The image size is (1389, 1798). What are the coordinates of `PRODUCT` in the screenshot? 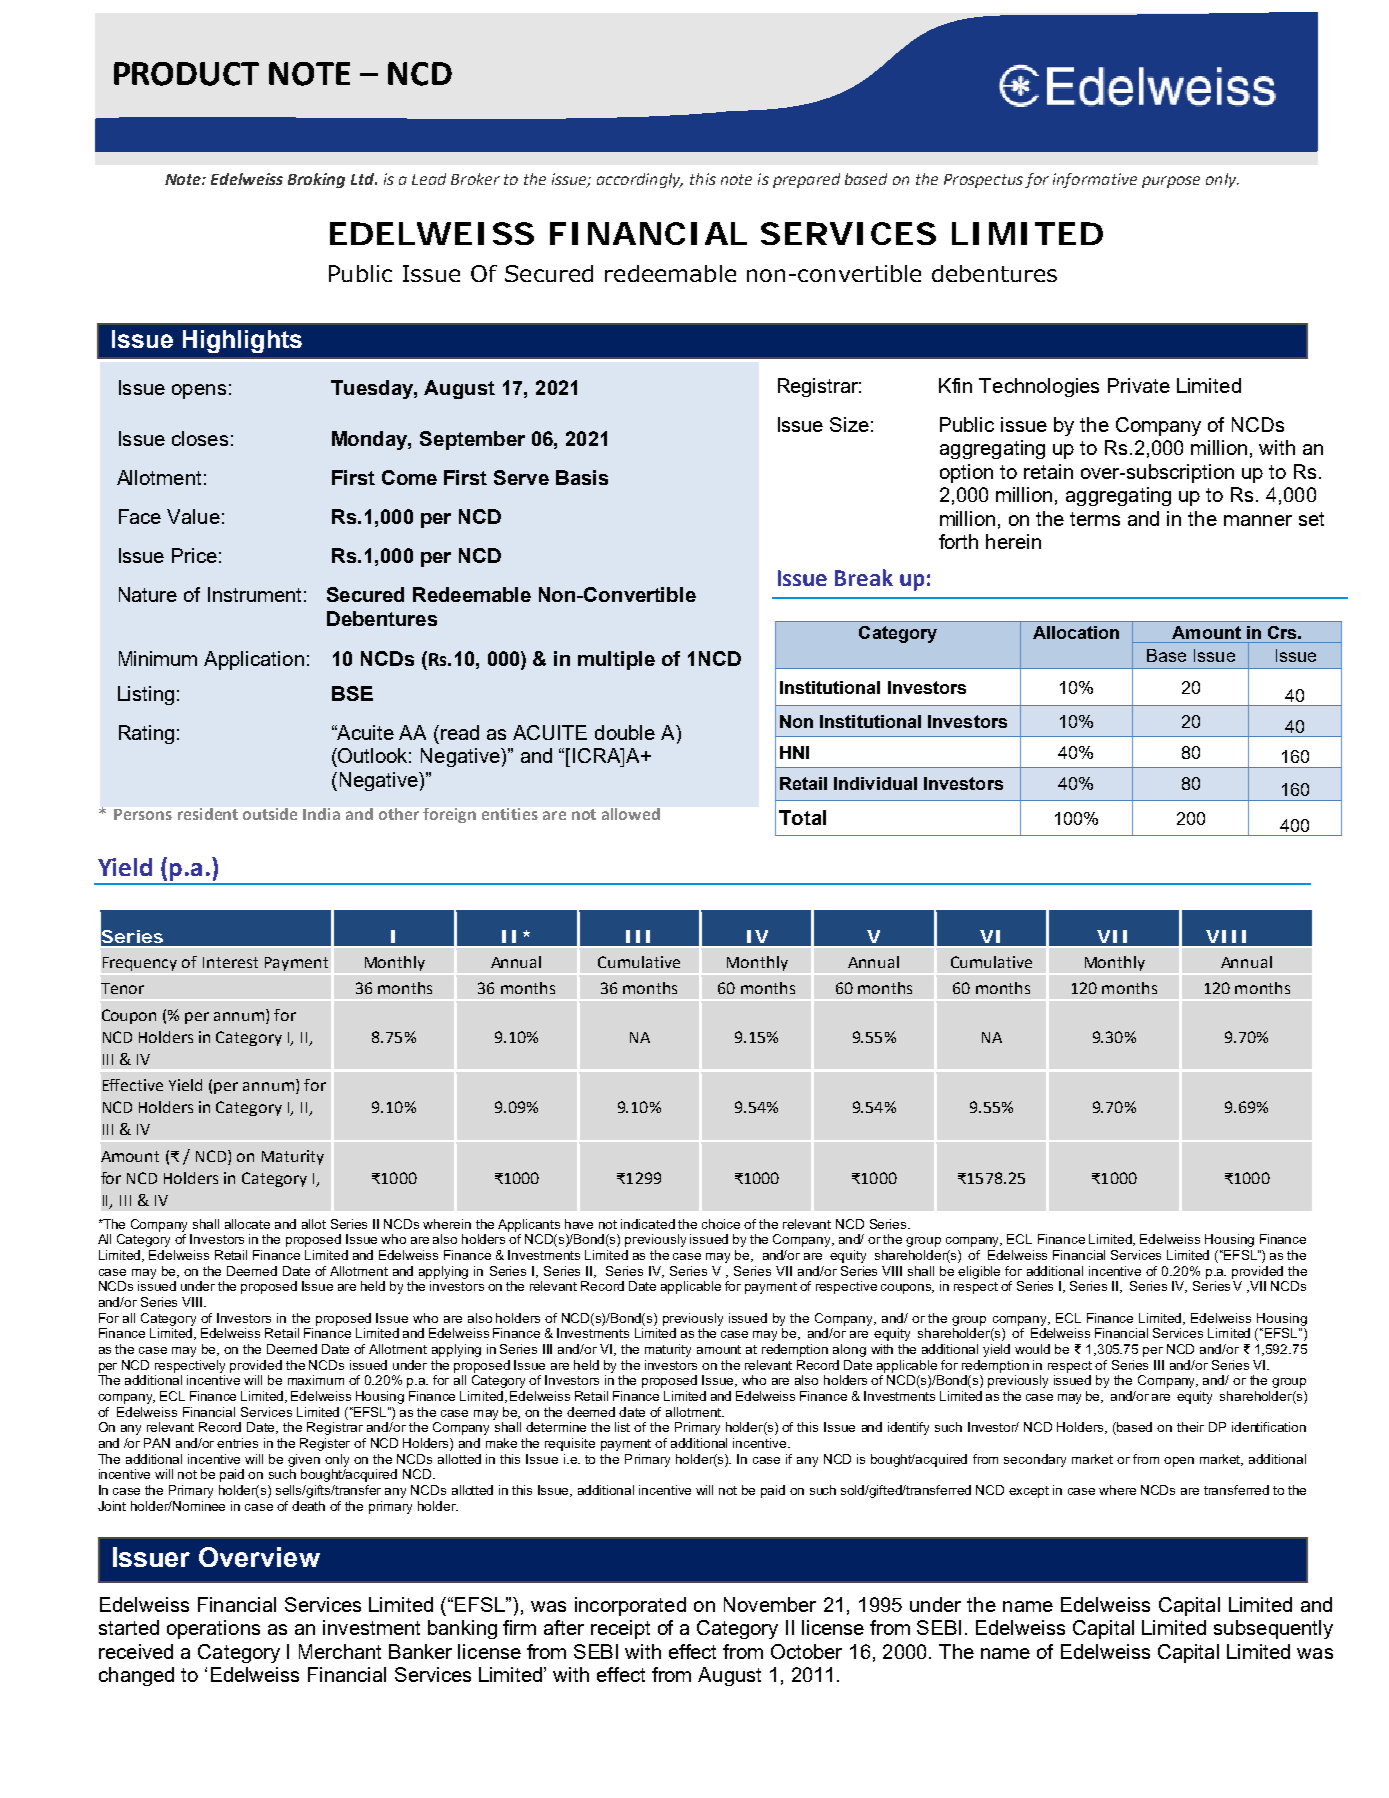 It's located at (186, 74).
